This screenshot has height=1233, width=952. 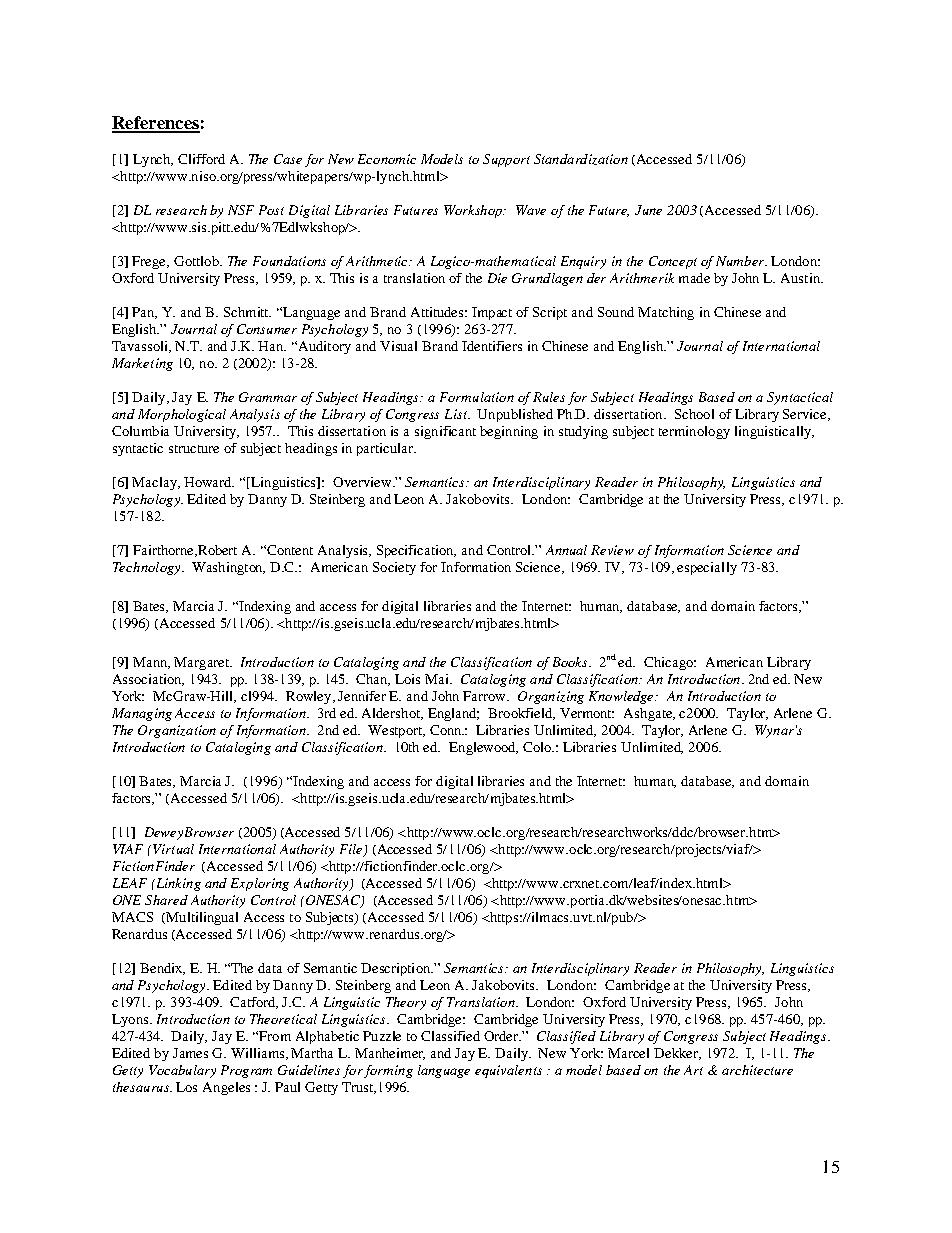 What do you see at coordinates (201, 159) in the screenshot?
I see `Clifford` at bounding box center [201, 159].
